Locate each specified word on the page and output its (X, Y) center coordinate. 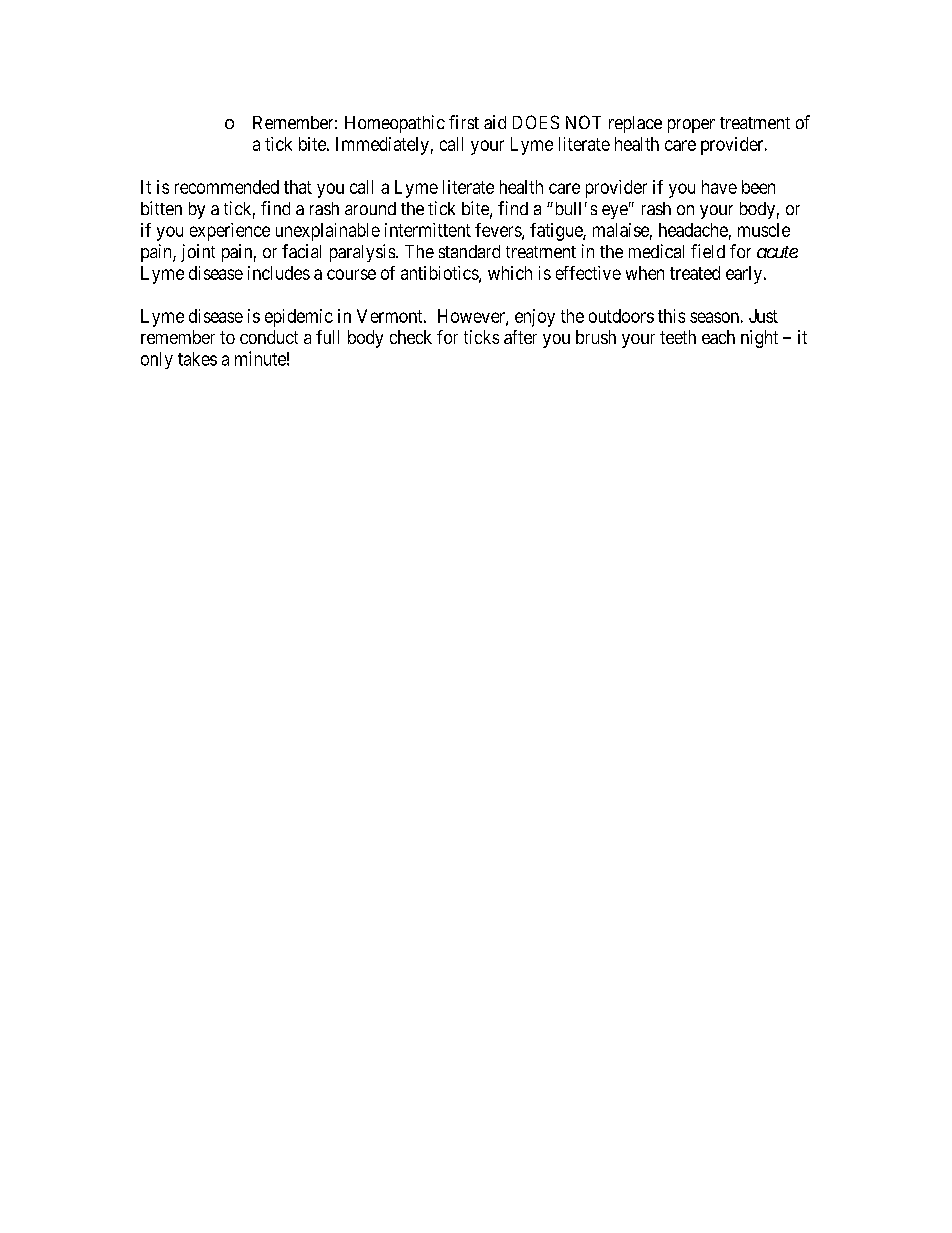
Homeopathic (395, 124)
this (671, 316)
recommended (227, 187)
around (370, 208)
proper (691, 126)
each (718, 337)
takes (197, 359)
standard (469, 251)
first (464, 122)
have (719, 187)
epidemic (299, 318)
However (472, 317)
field (708, 251)
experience (230, 232)
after (520, 337)
